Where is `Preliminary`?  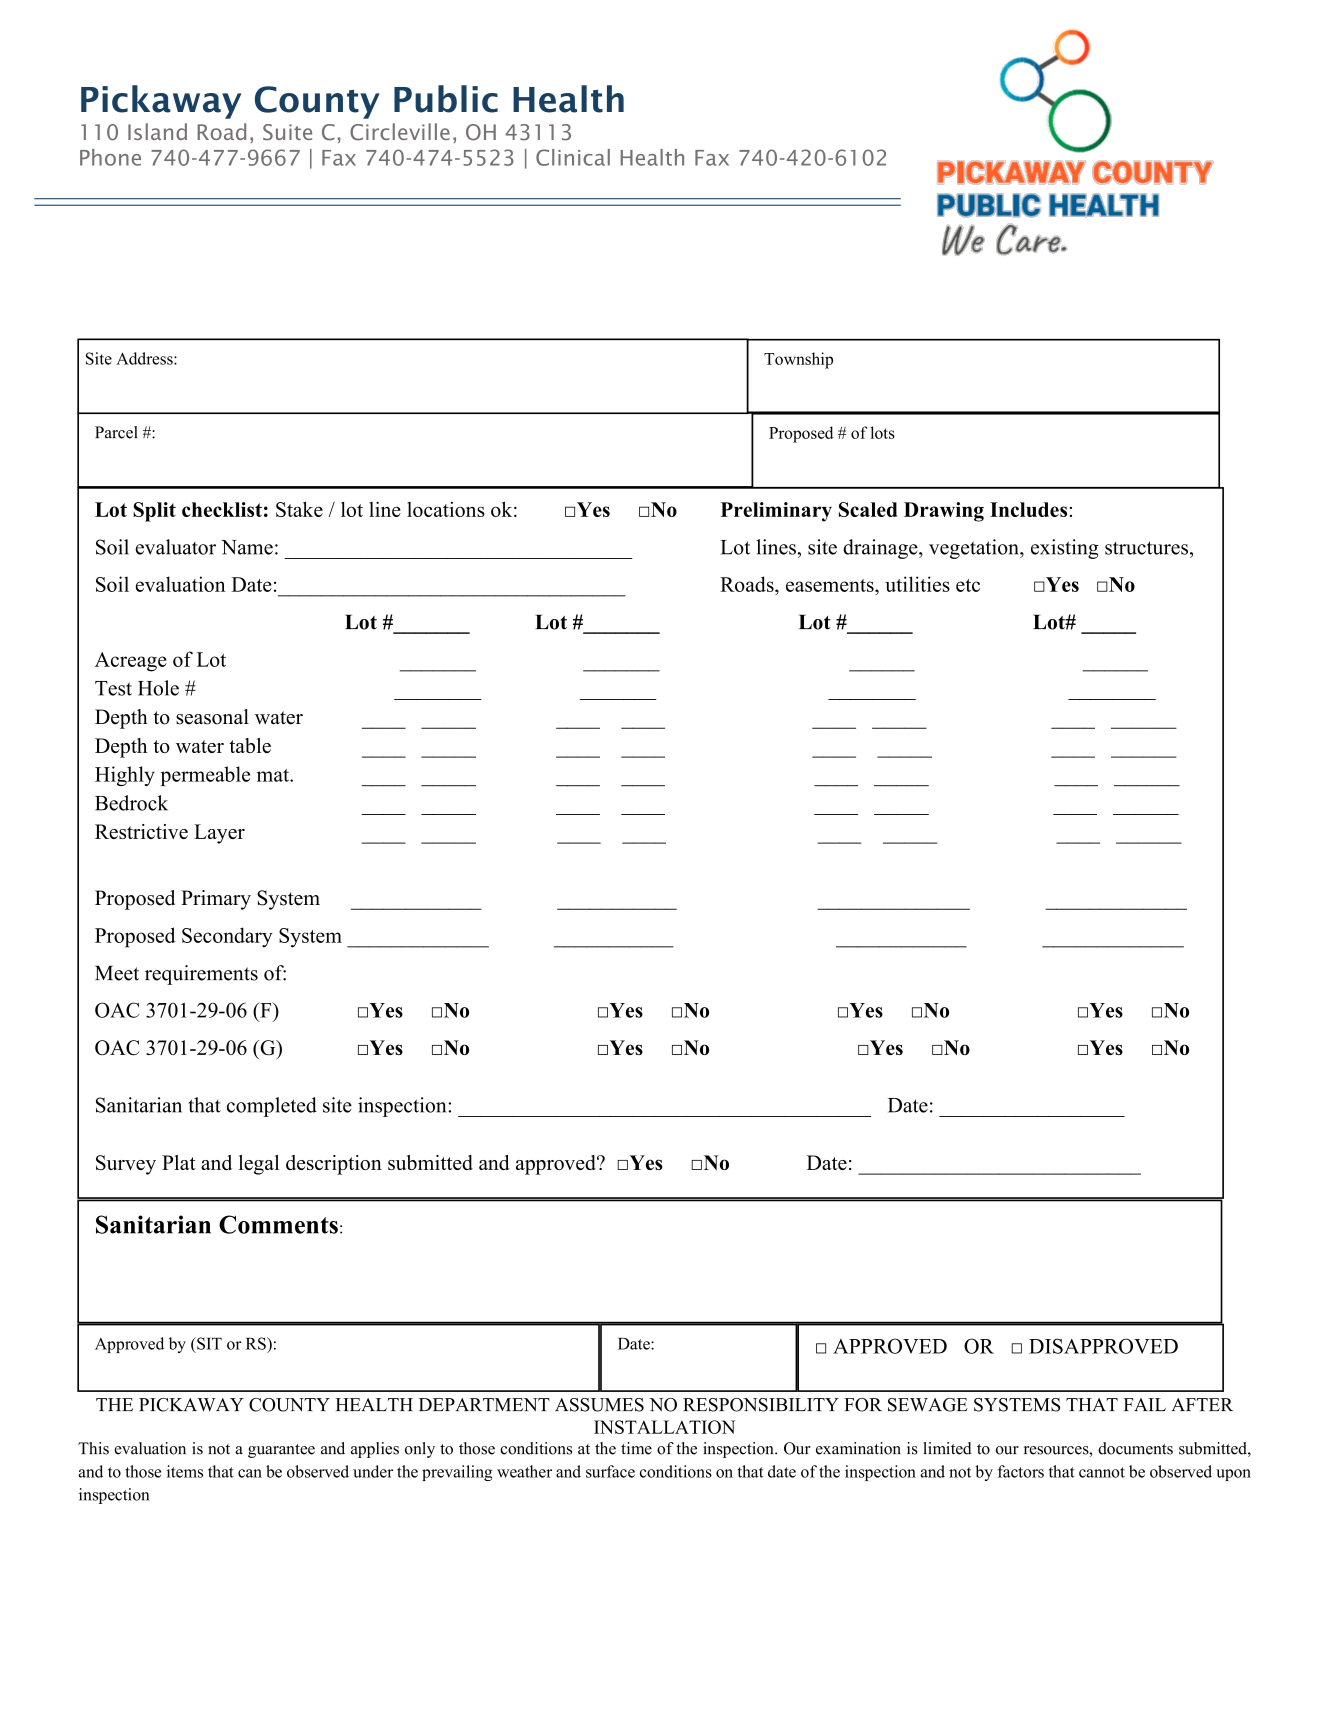 Preliminary is located at coordinates (776, 512).
